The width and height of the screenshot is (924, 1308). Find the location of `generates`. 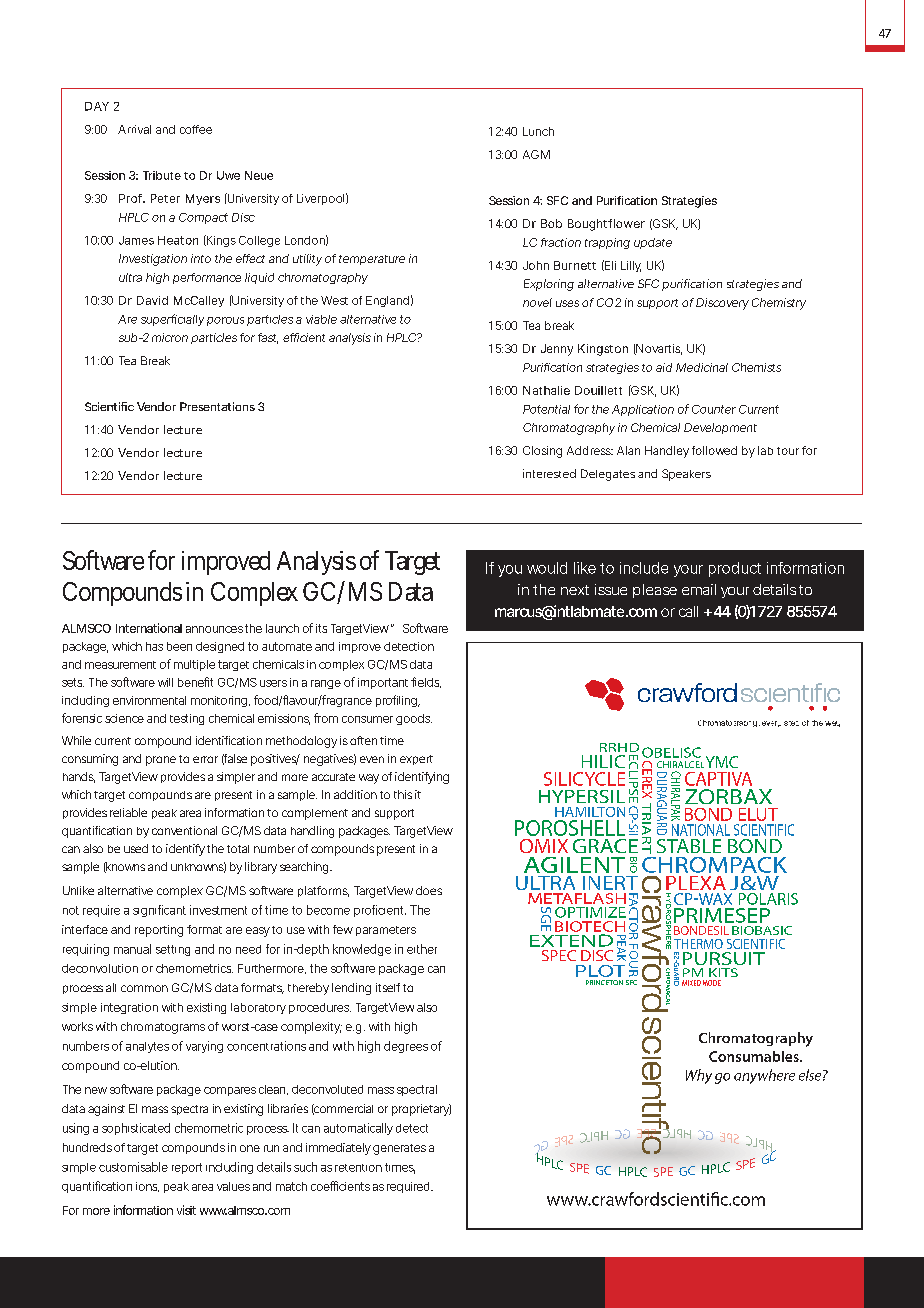

generates is located at coordinates (399, 1149).
